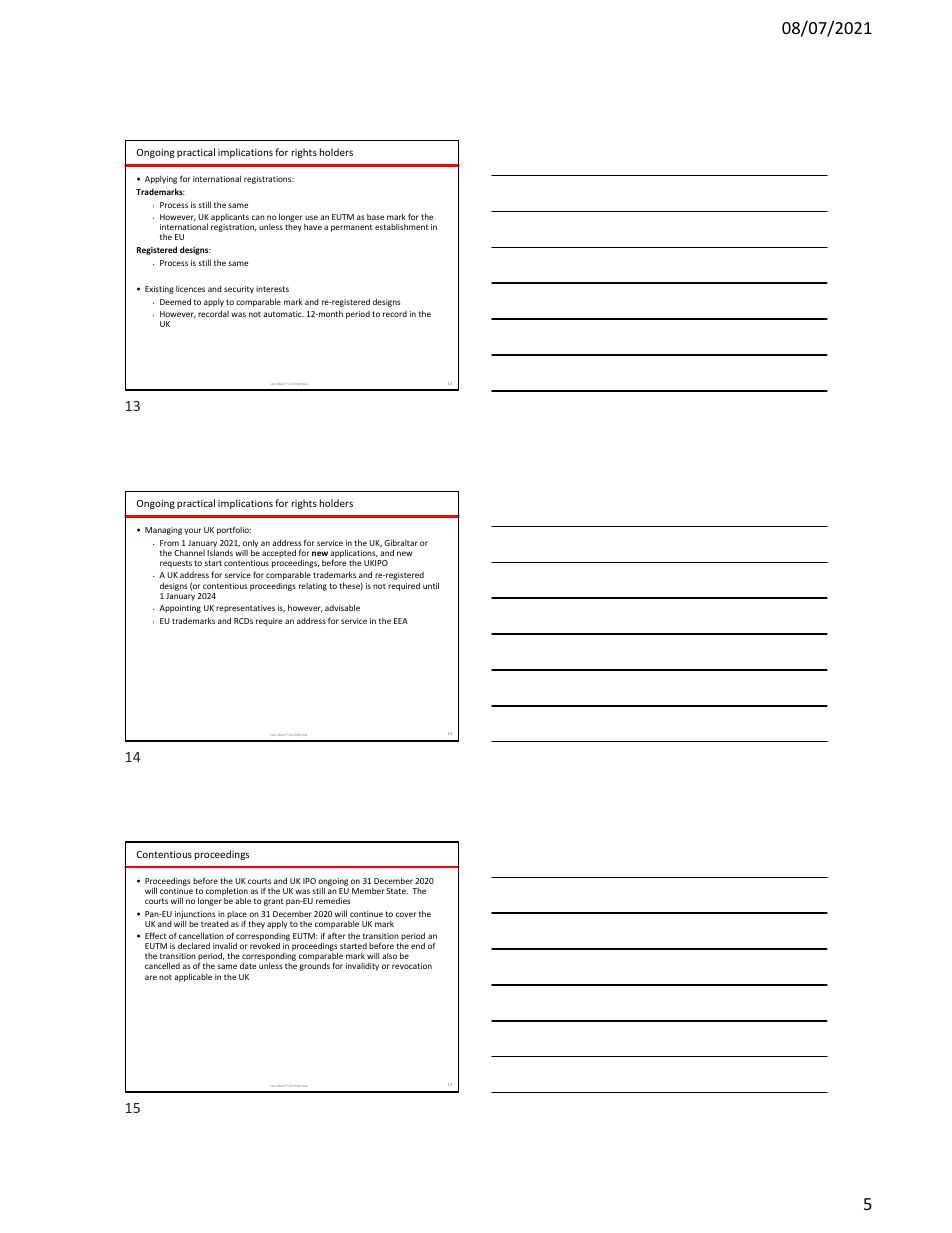  What do you see at coordinates (190, 289) in the image?
I see `licences` at bounding box center [190, 289].
